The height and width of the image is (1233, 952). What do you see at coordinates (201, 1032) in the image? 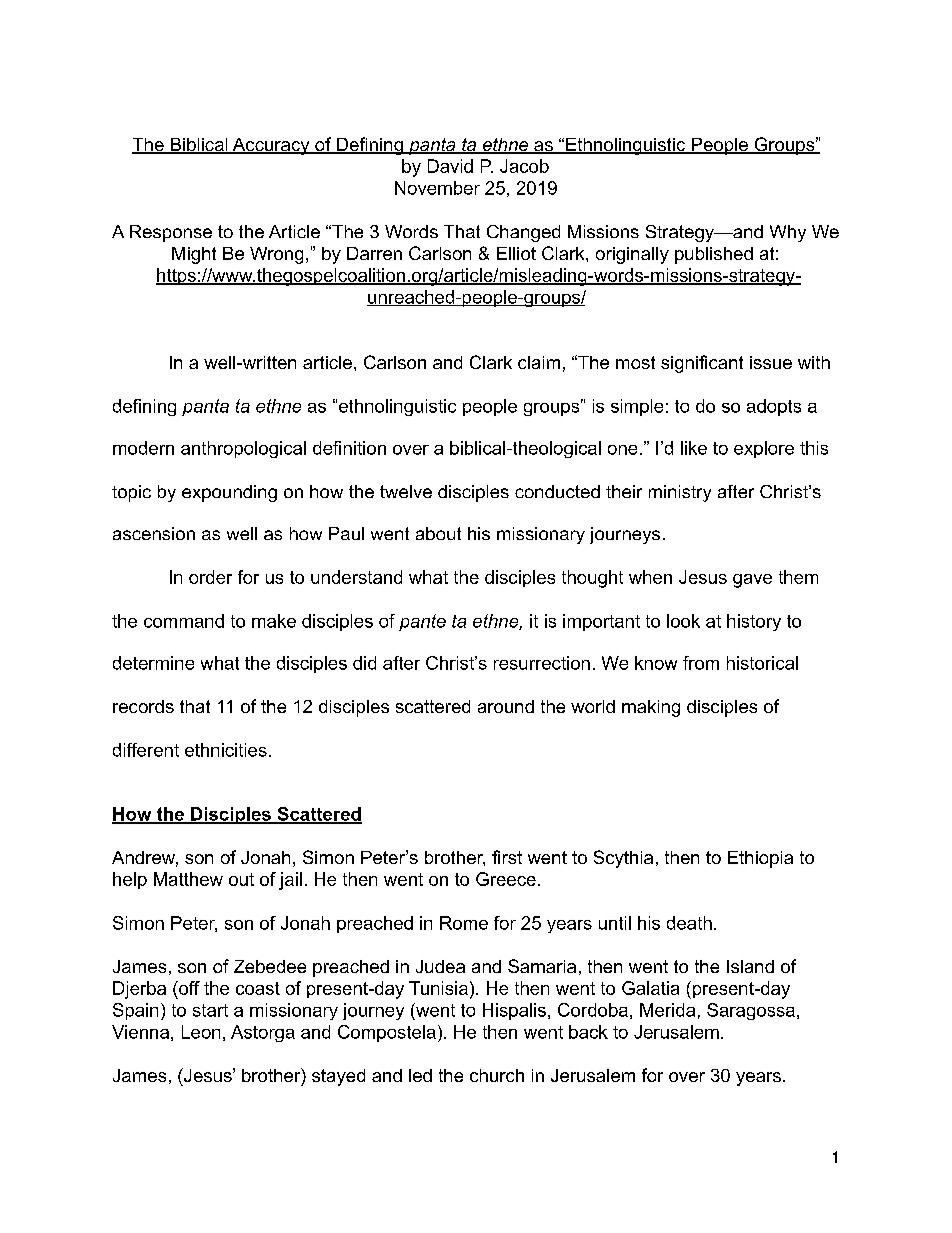
I see `Leon` at bounding box center [201, 1032].
